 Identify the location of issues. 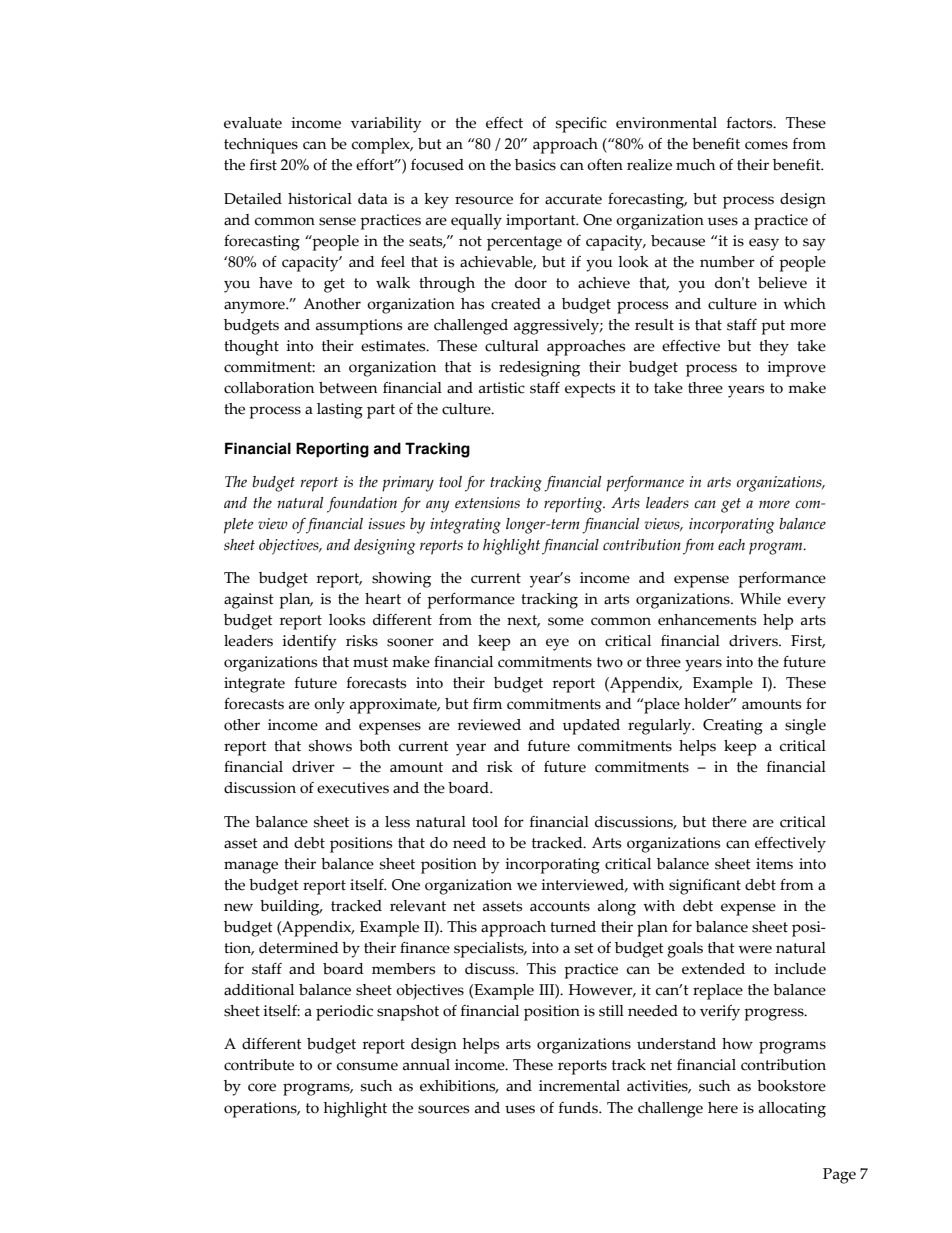
(386, 524).
